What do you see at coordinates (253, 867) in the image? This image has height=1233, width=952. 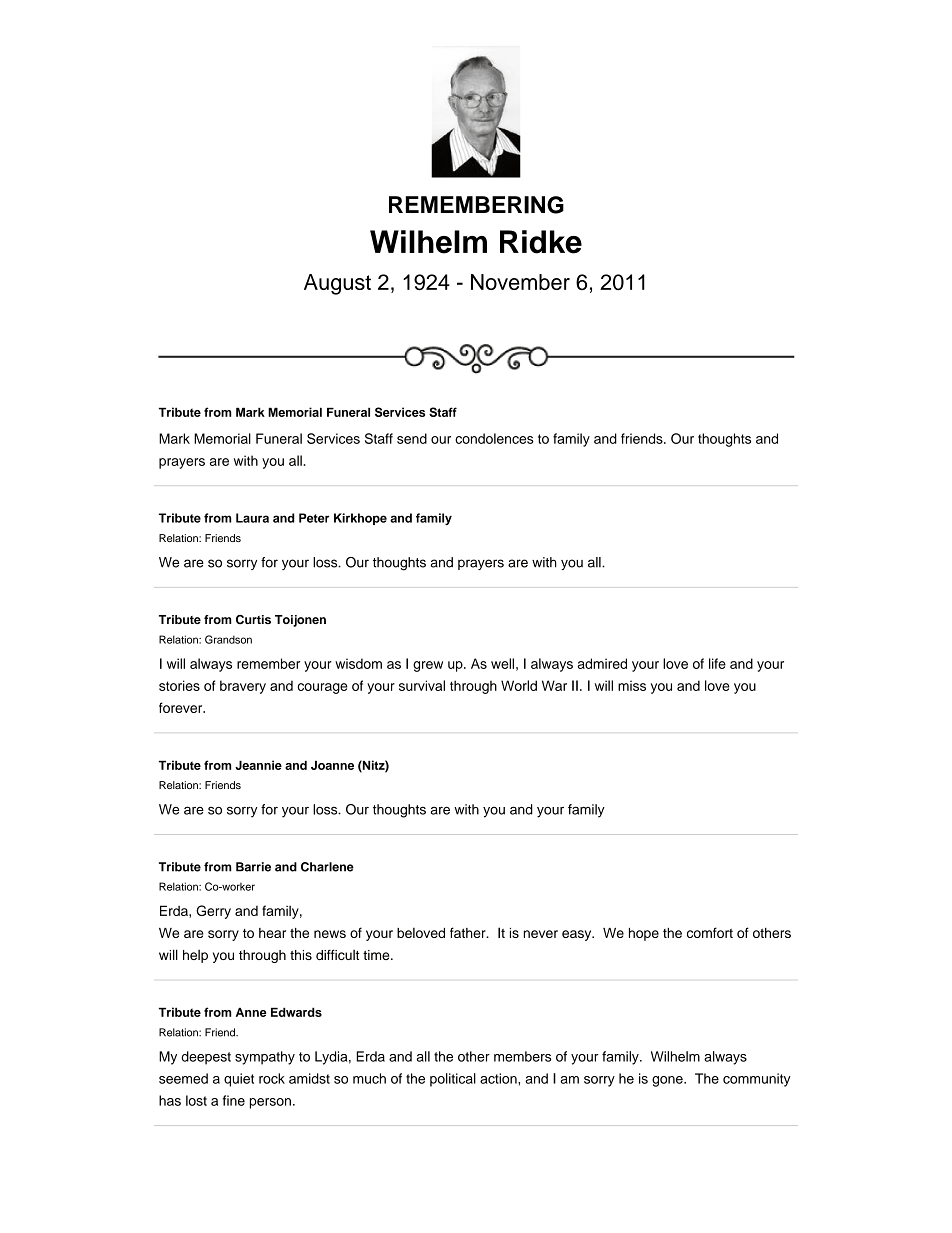 I see `Barrie` at bounding box center [253, 867].
